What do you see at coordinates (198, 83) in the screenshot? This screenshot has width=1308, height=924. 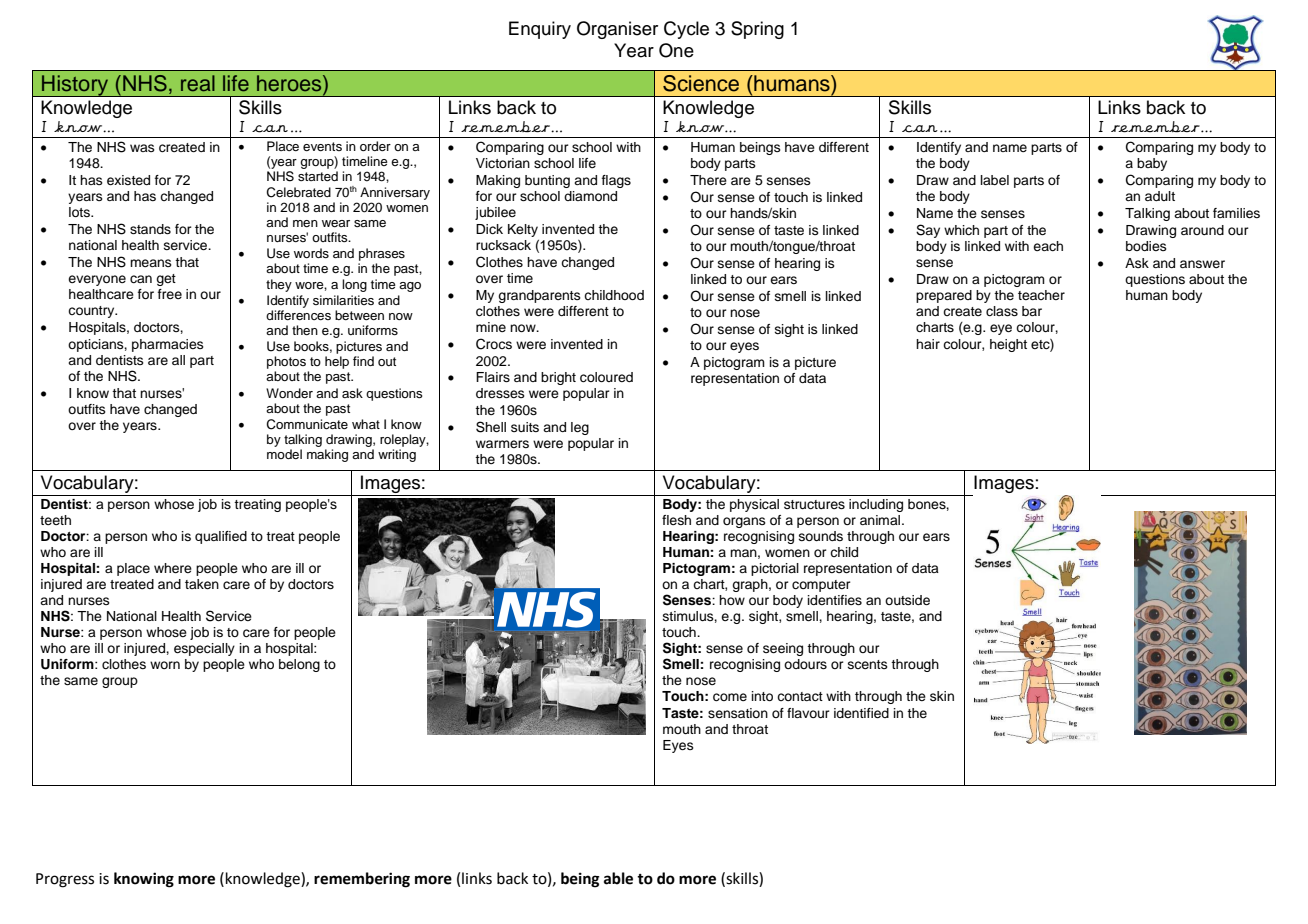 I see `real` at bounding box center [198, 83].
